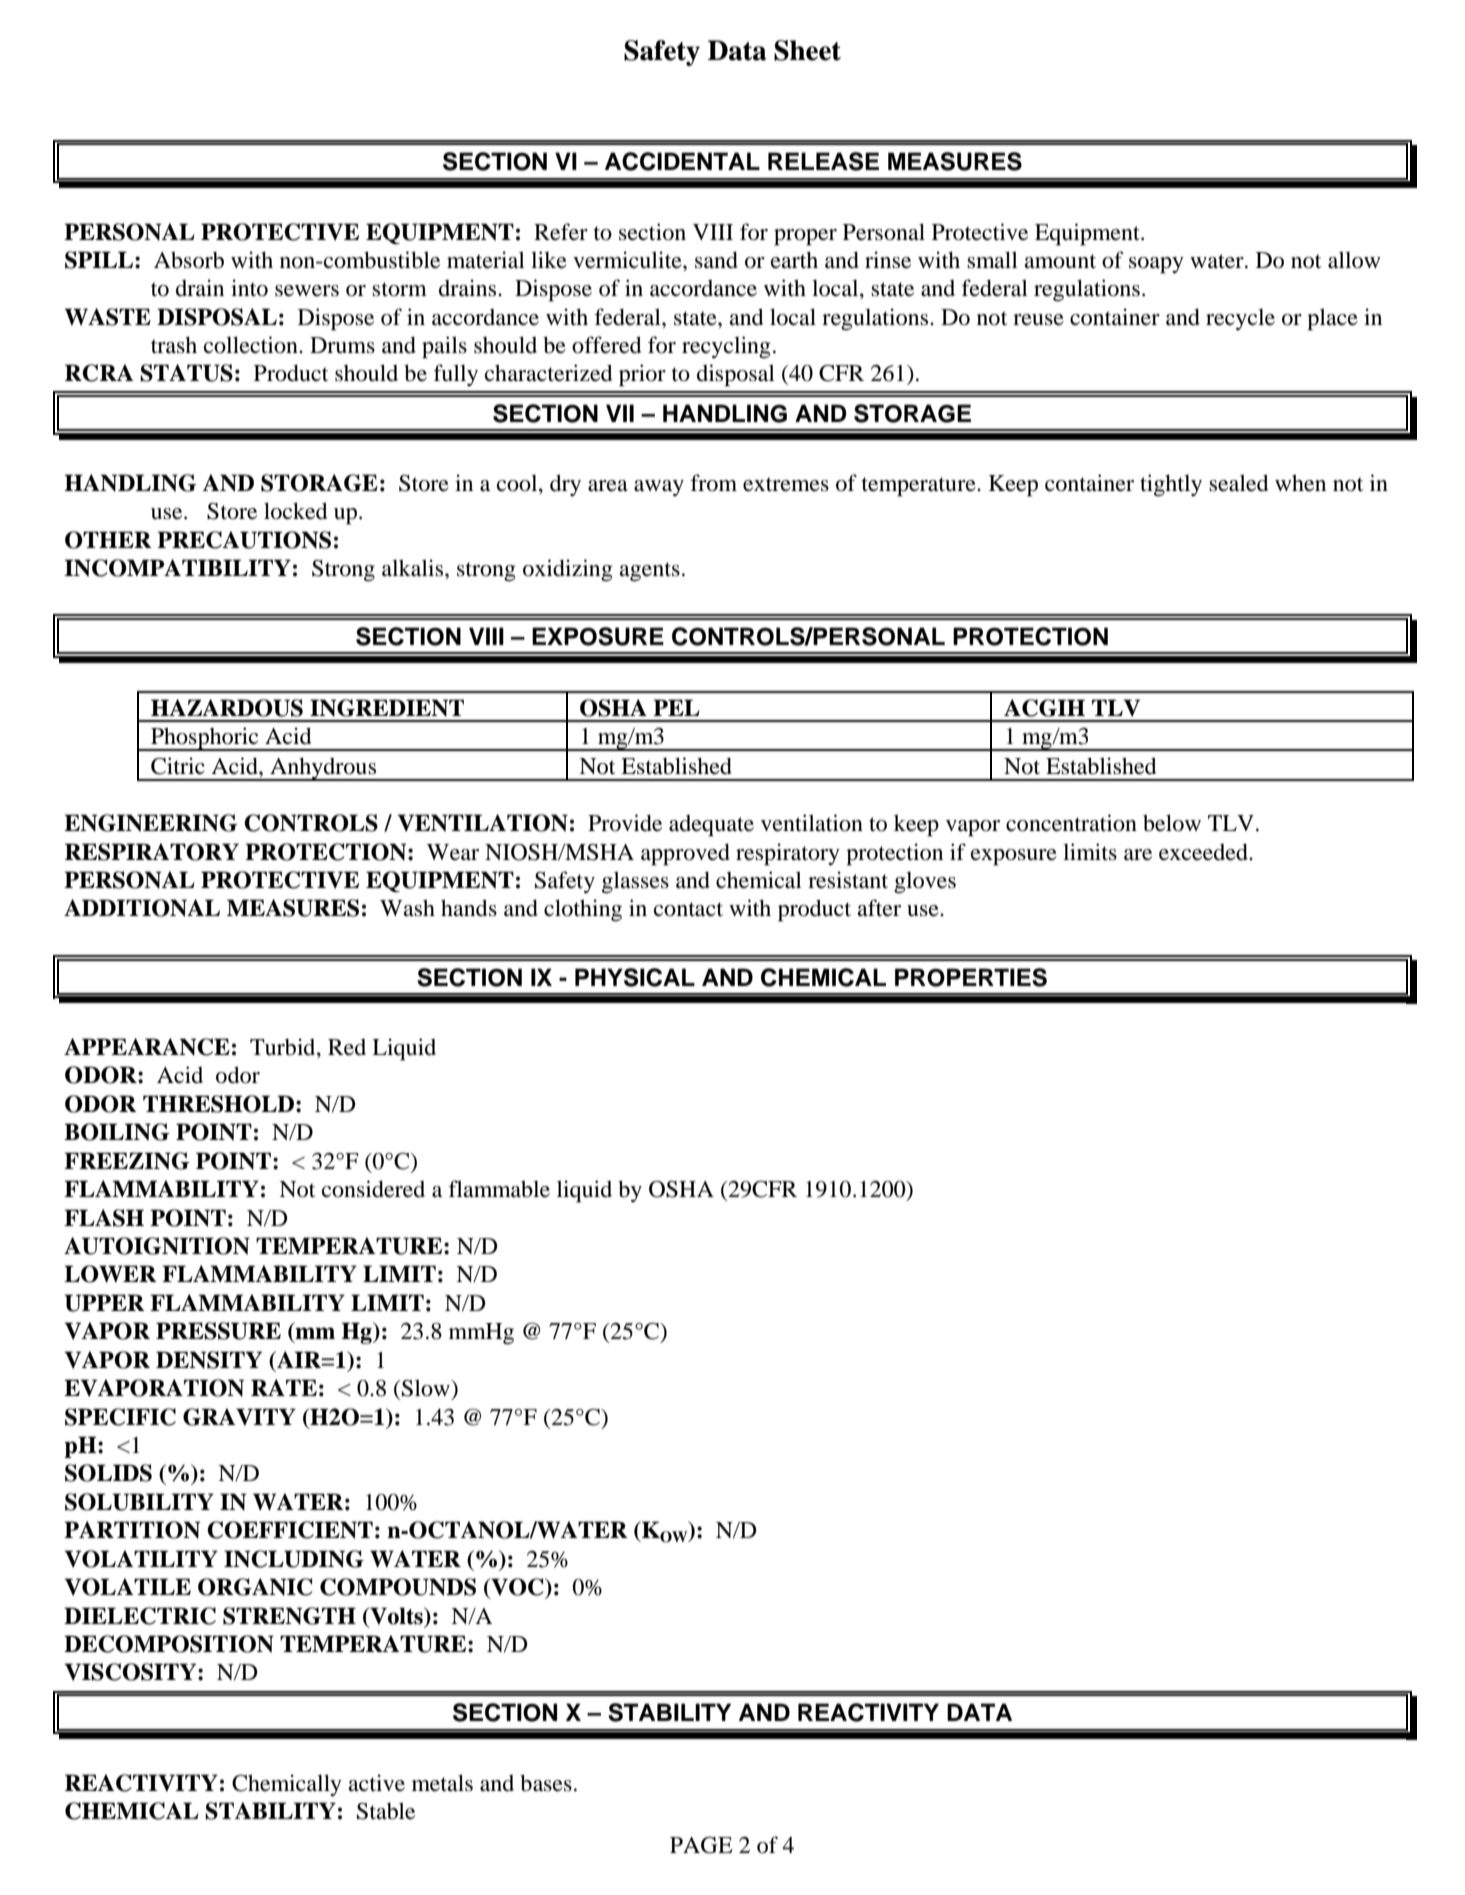  I want to click on exceeded, so click(1204, 852).
